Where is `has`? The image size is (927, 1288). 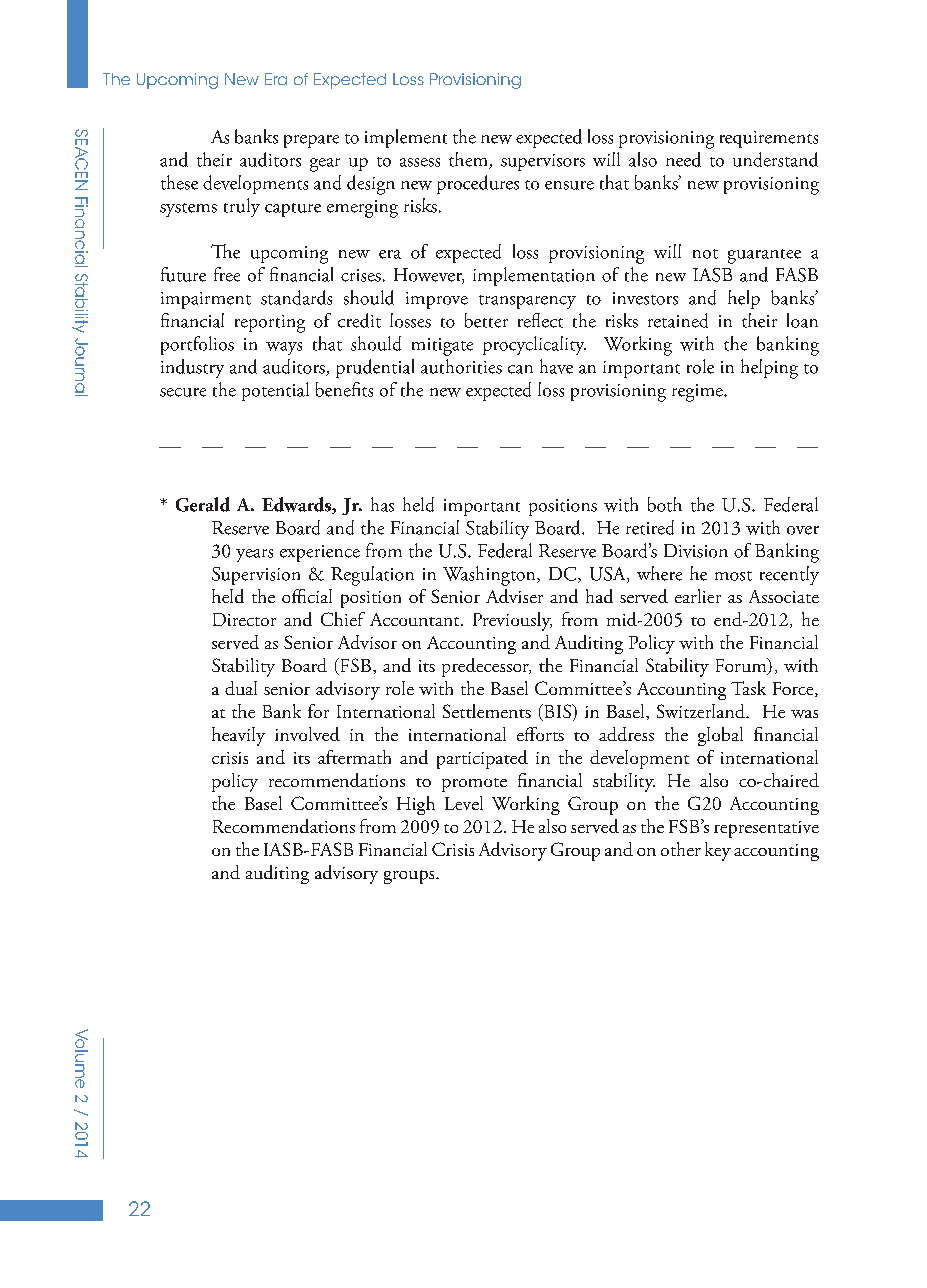 has is located at coordinates (382, 504).
